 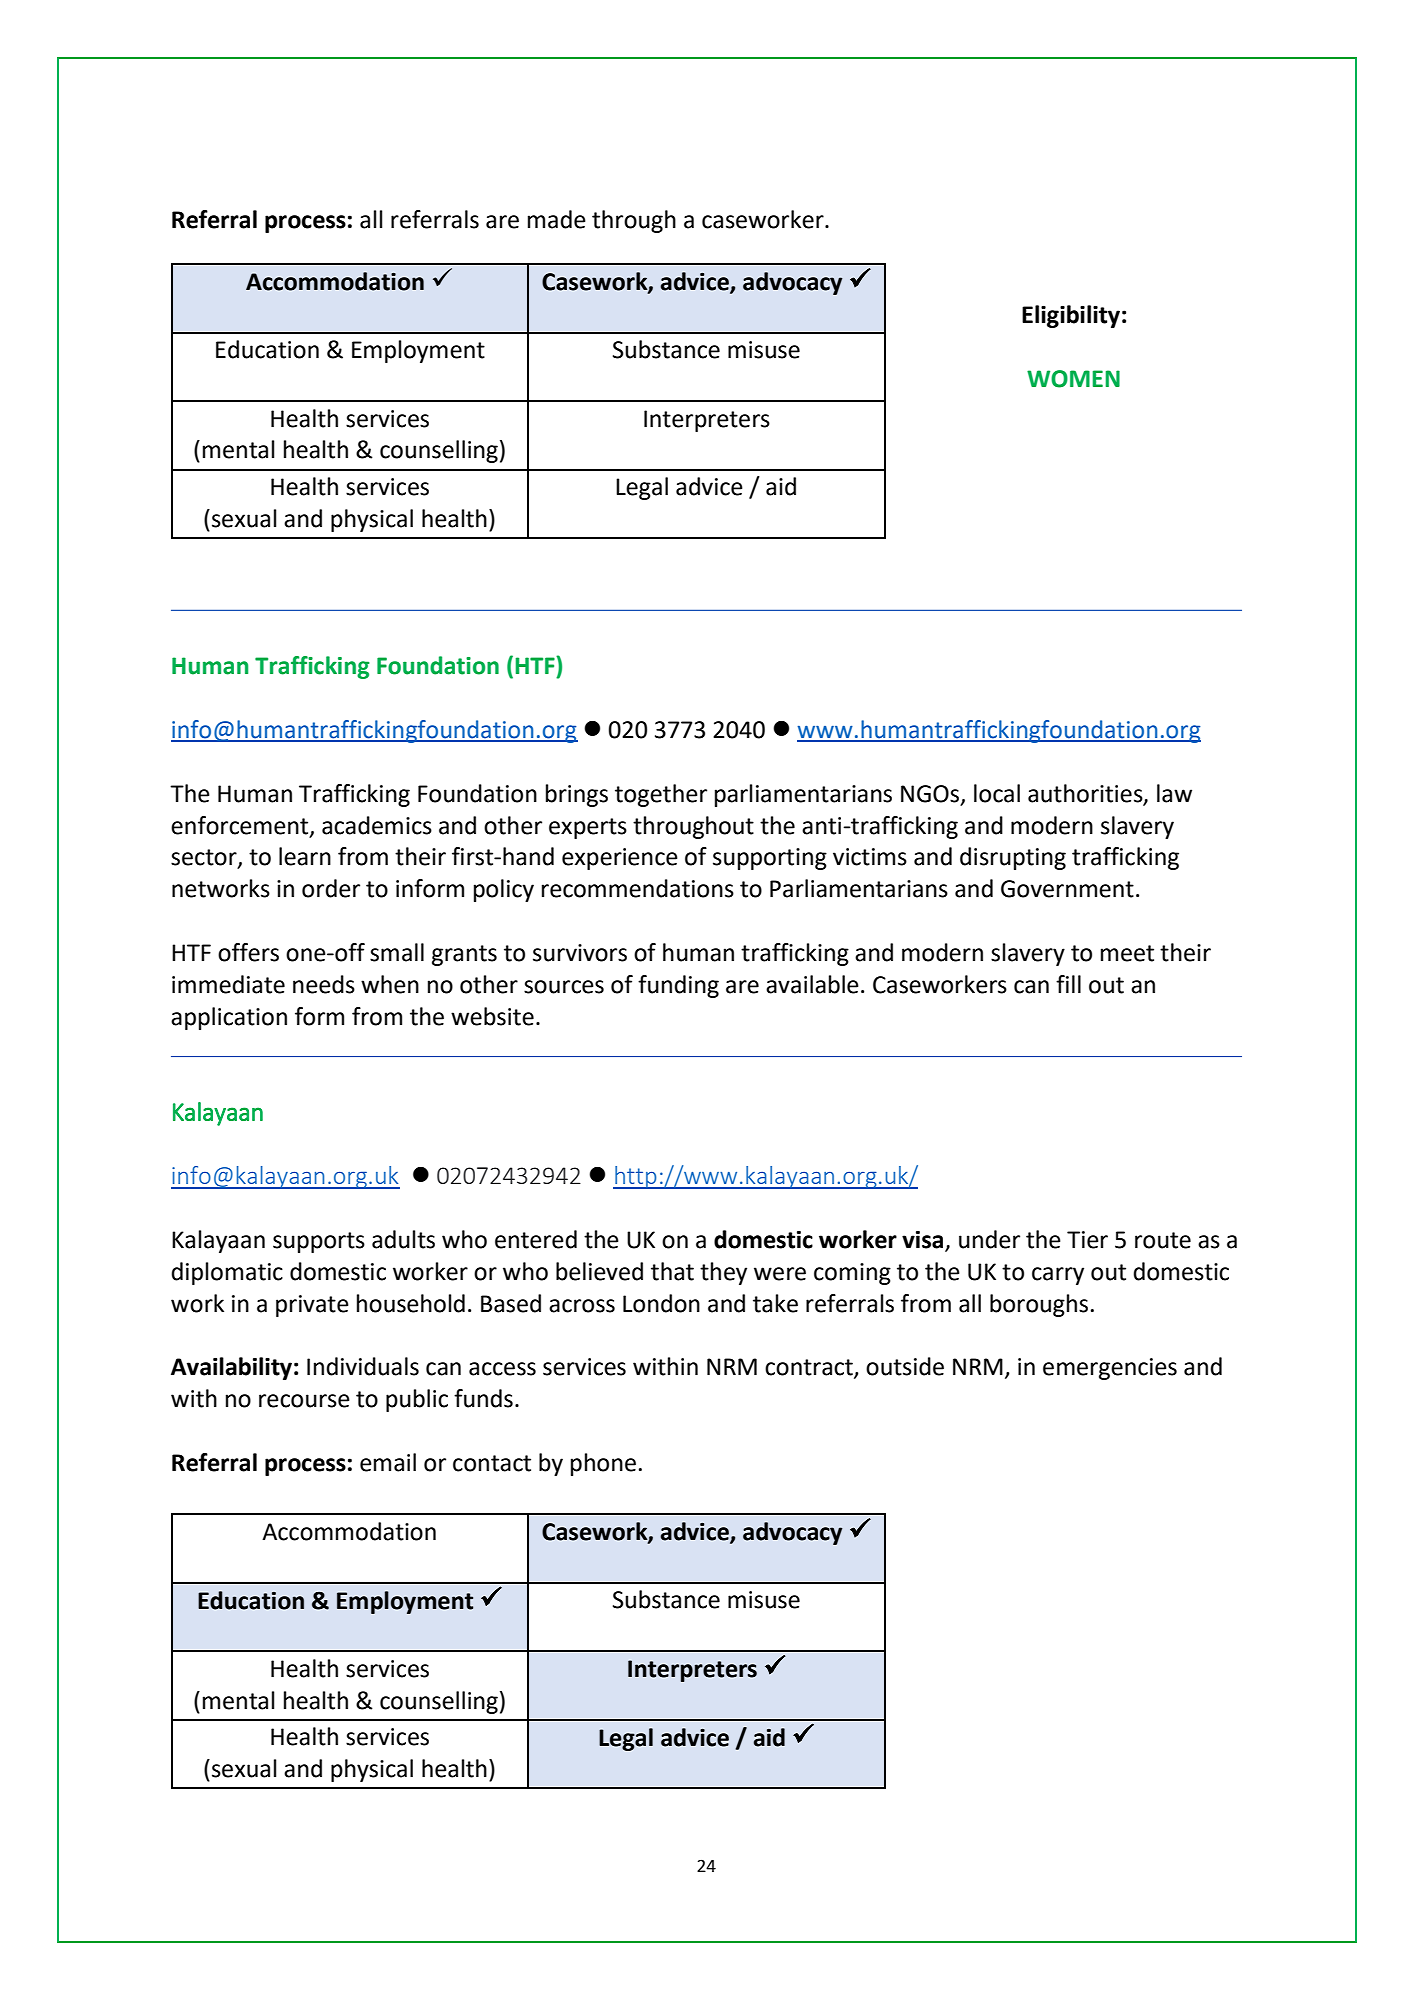 I want to click on together, so click(x=661, y=795).
